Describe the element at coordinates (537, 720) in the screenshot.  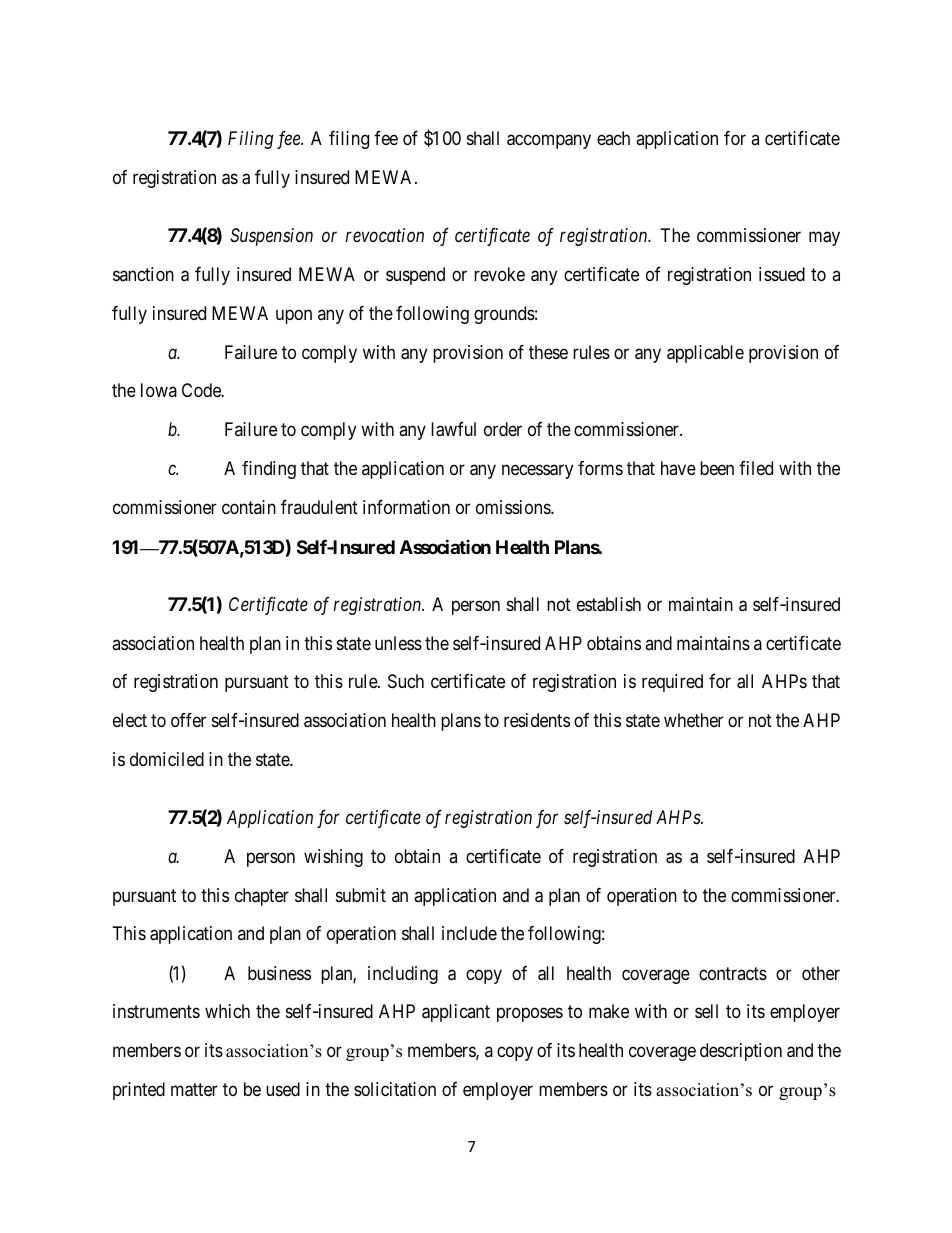
I see `residents` at that location.
